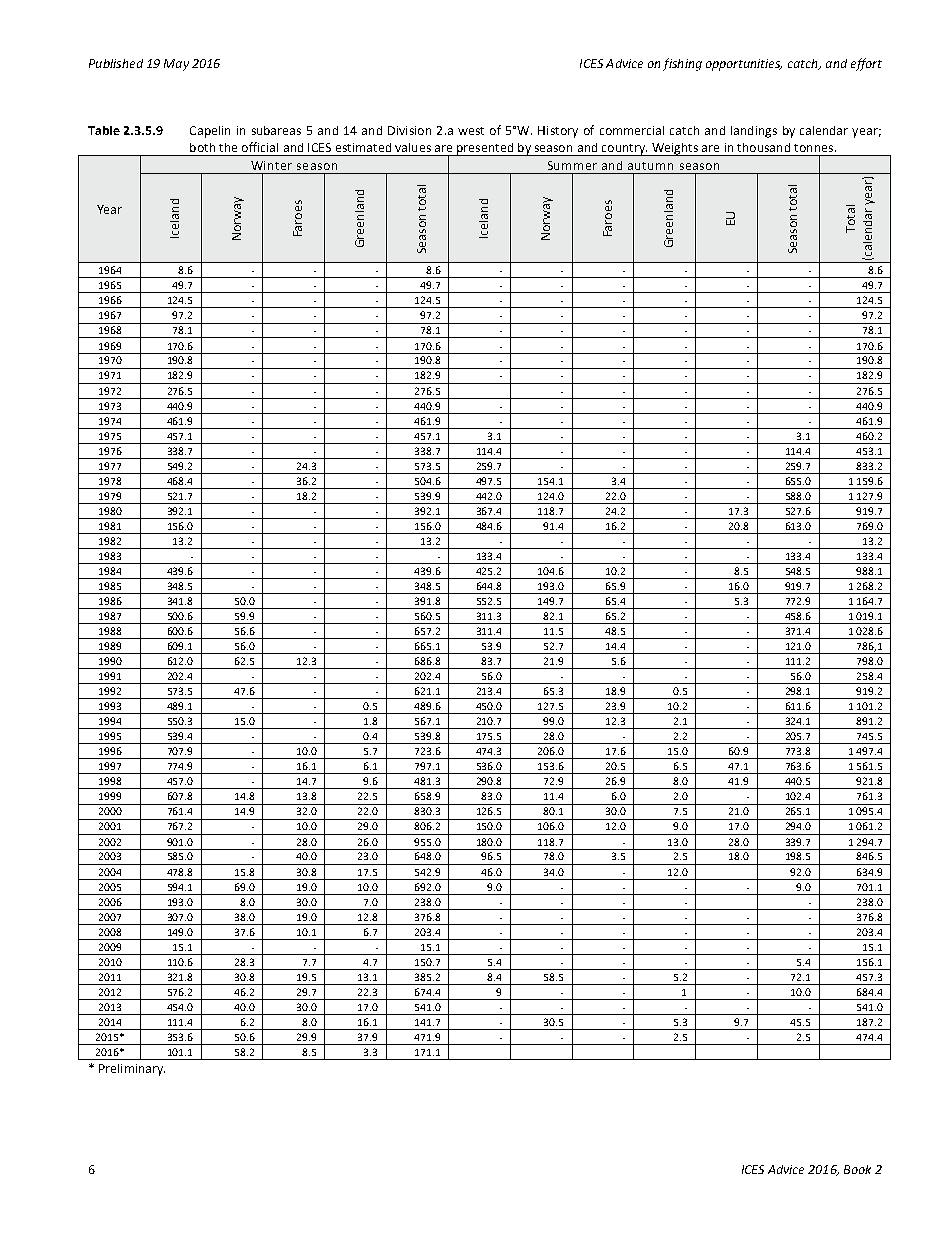 The width and height of the screenshot is (952, 1233). I want to click on Book, so click(857, 1169).
